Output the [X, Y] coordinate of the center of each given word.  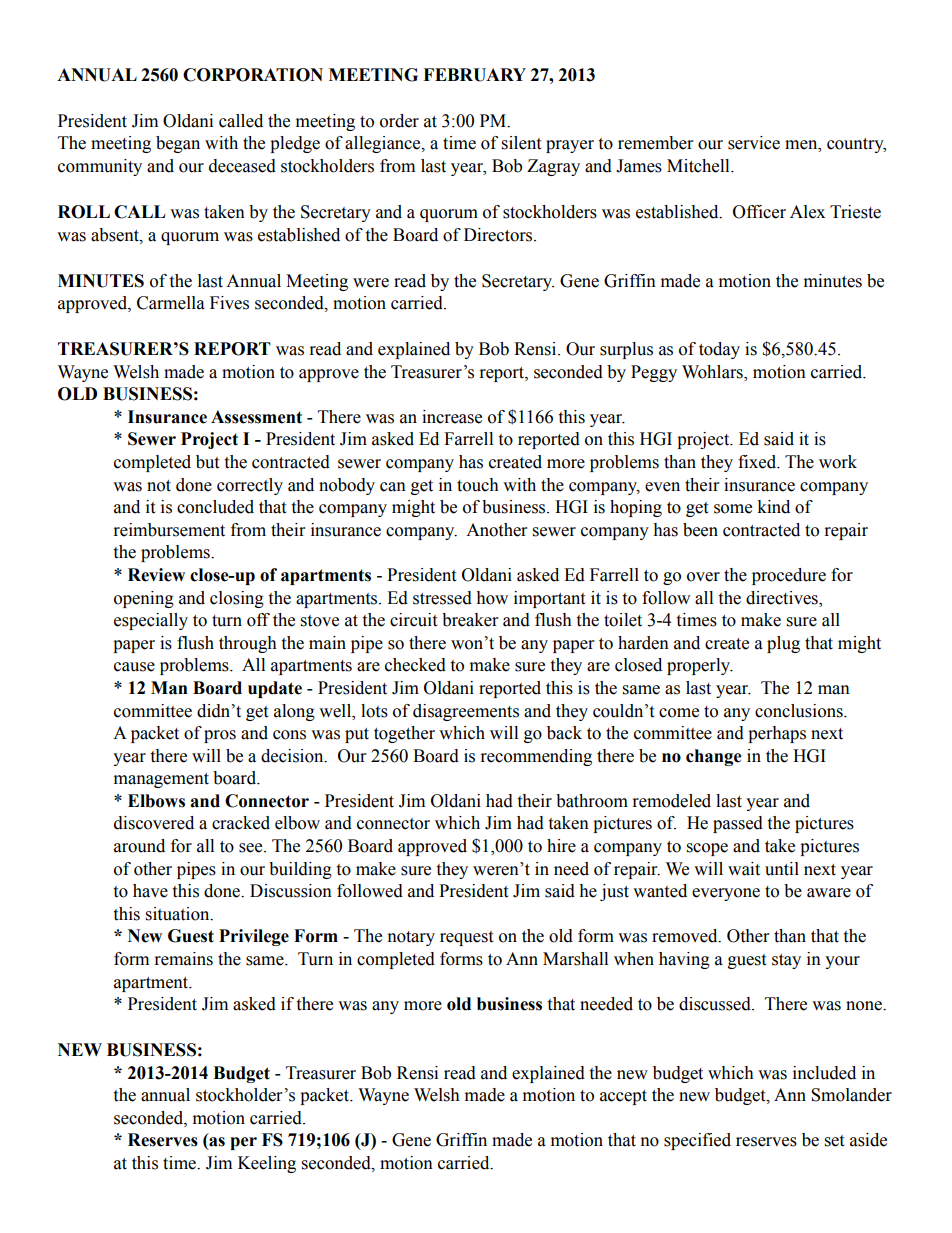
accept [623, 1097]
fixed [758, 462]
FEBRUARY [474, 75]
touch [478, 485]
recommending [536, 757]
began [178, 144]
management [161, 780]
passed [738, 824]
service [754, 143]
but [207, 462]
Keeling [267, 1164]
